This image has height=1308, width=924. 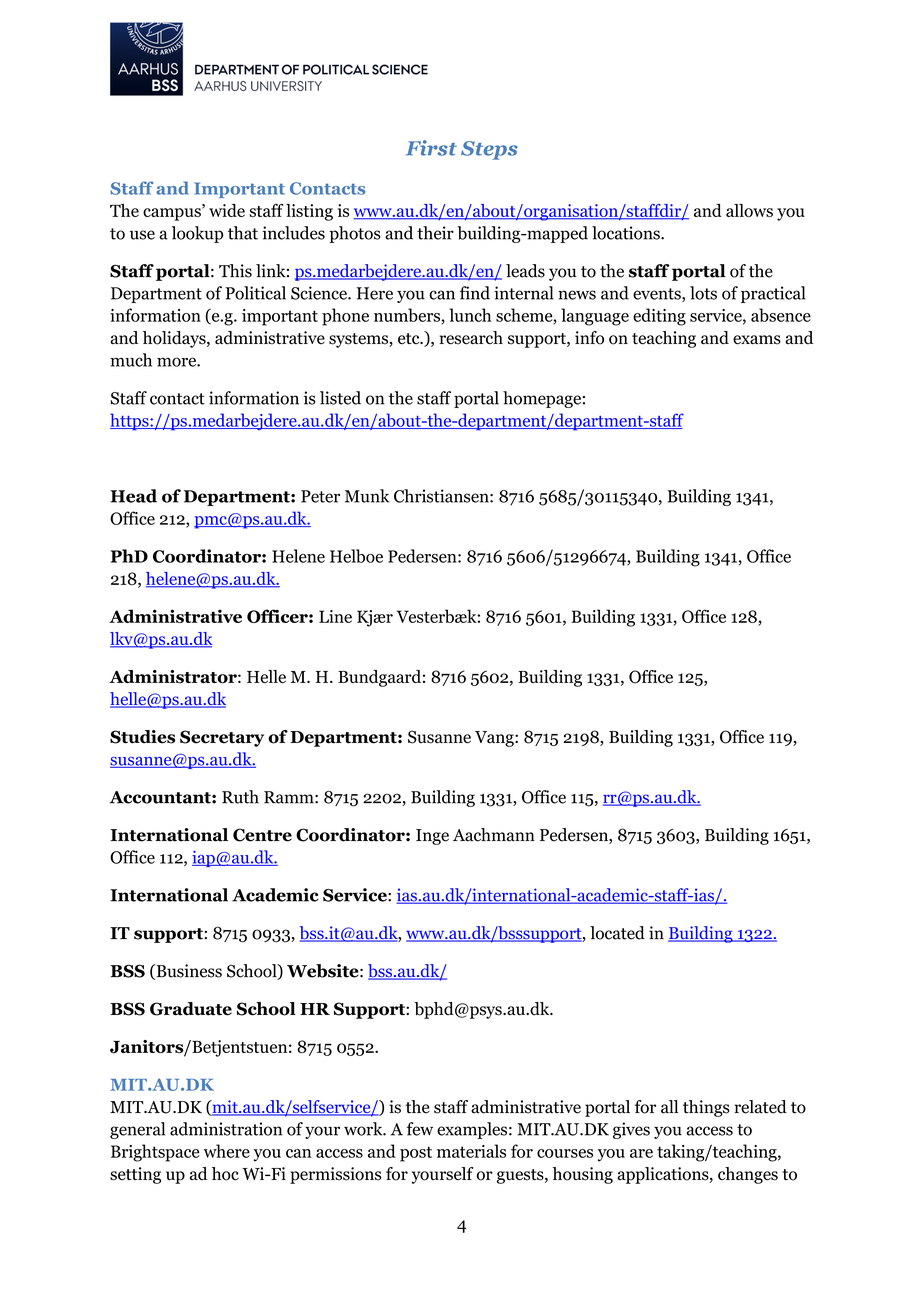 What do you see at coordinates (749, 210) in the image?
I see `allows` at bounding box center [749, 210].
